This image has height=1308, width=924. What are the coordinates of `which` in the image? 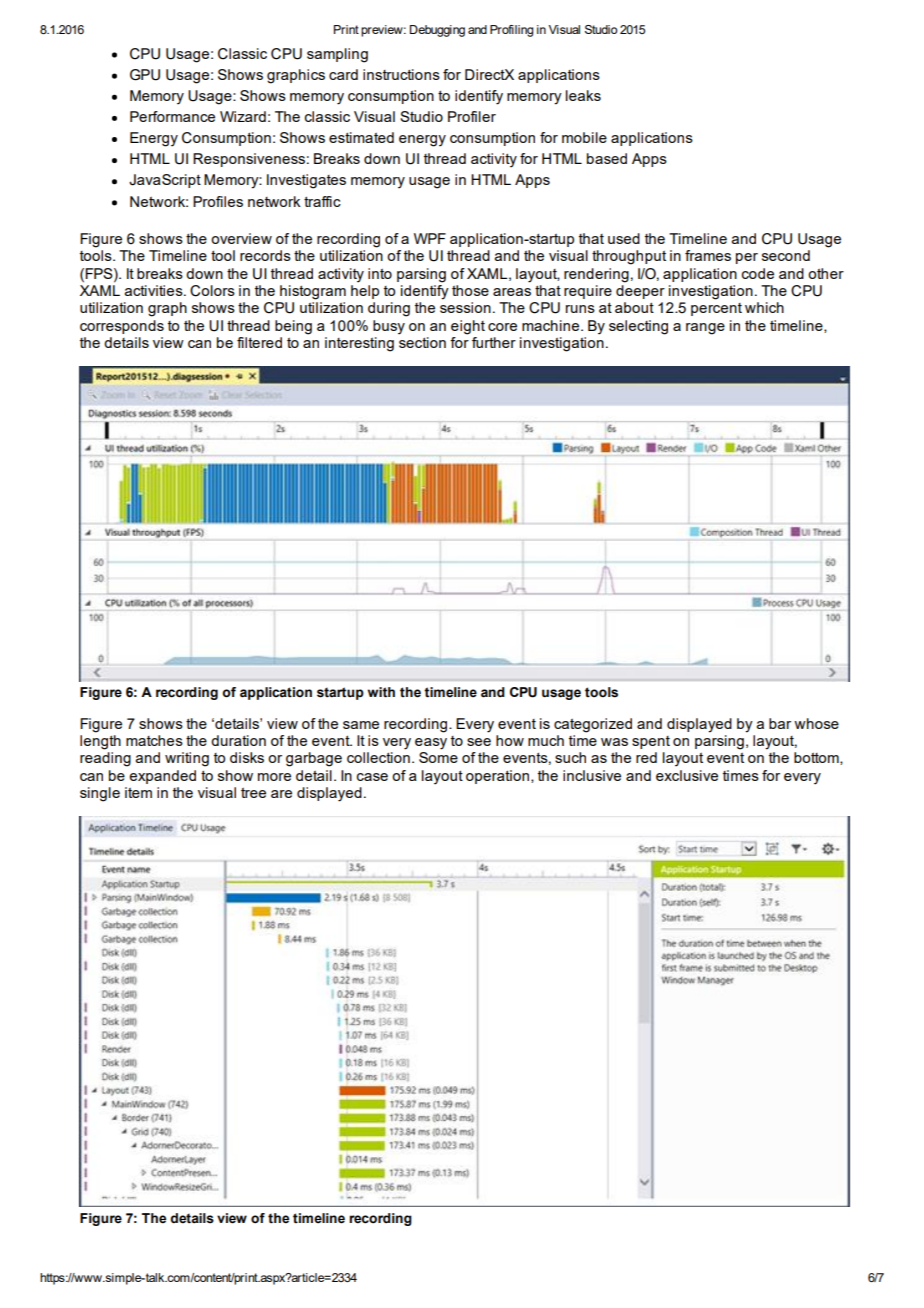 It's located at (764, 307).
